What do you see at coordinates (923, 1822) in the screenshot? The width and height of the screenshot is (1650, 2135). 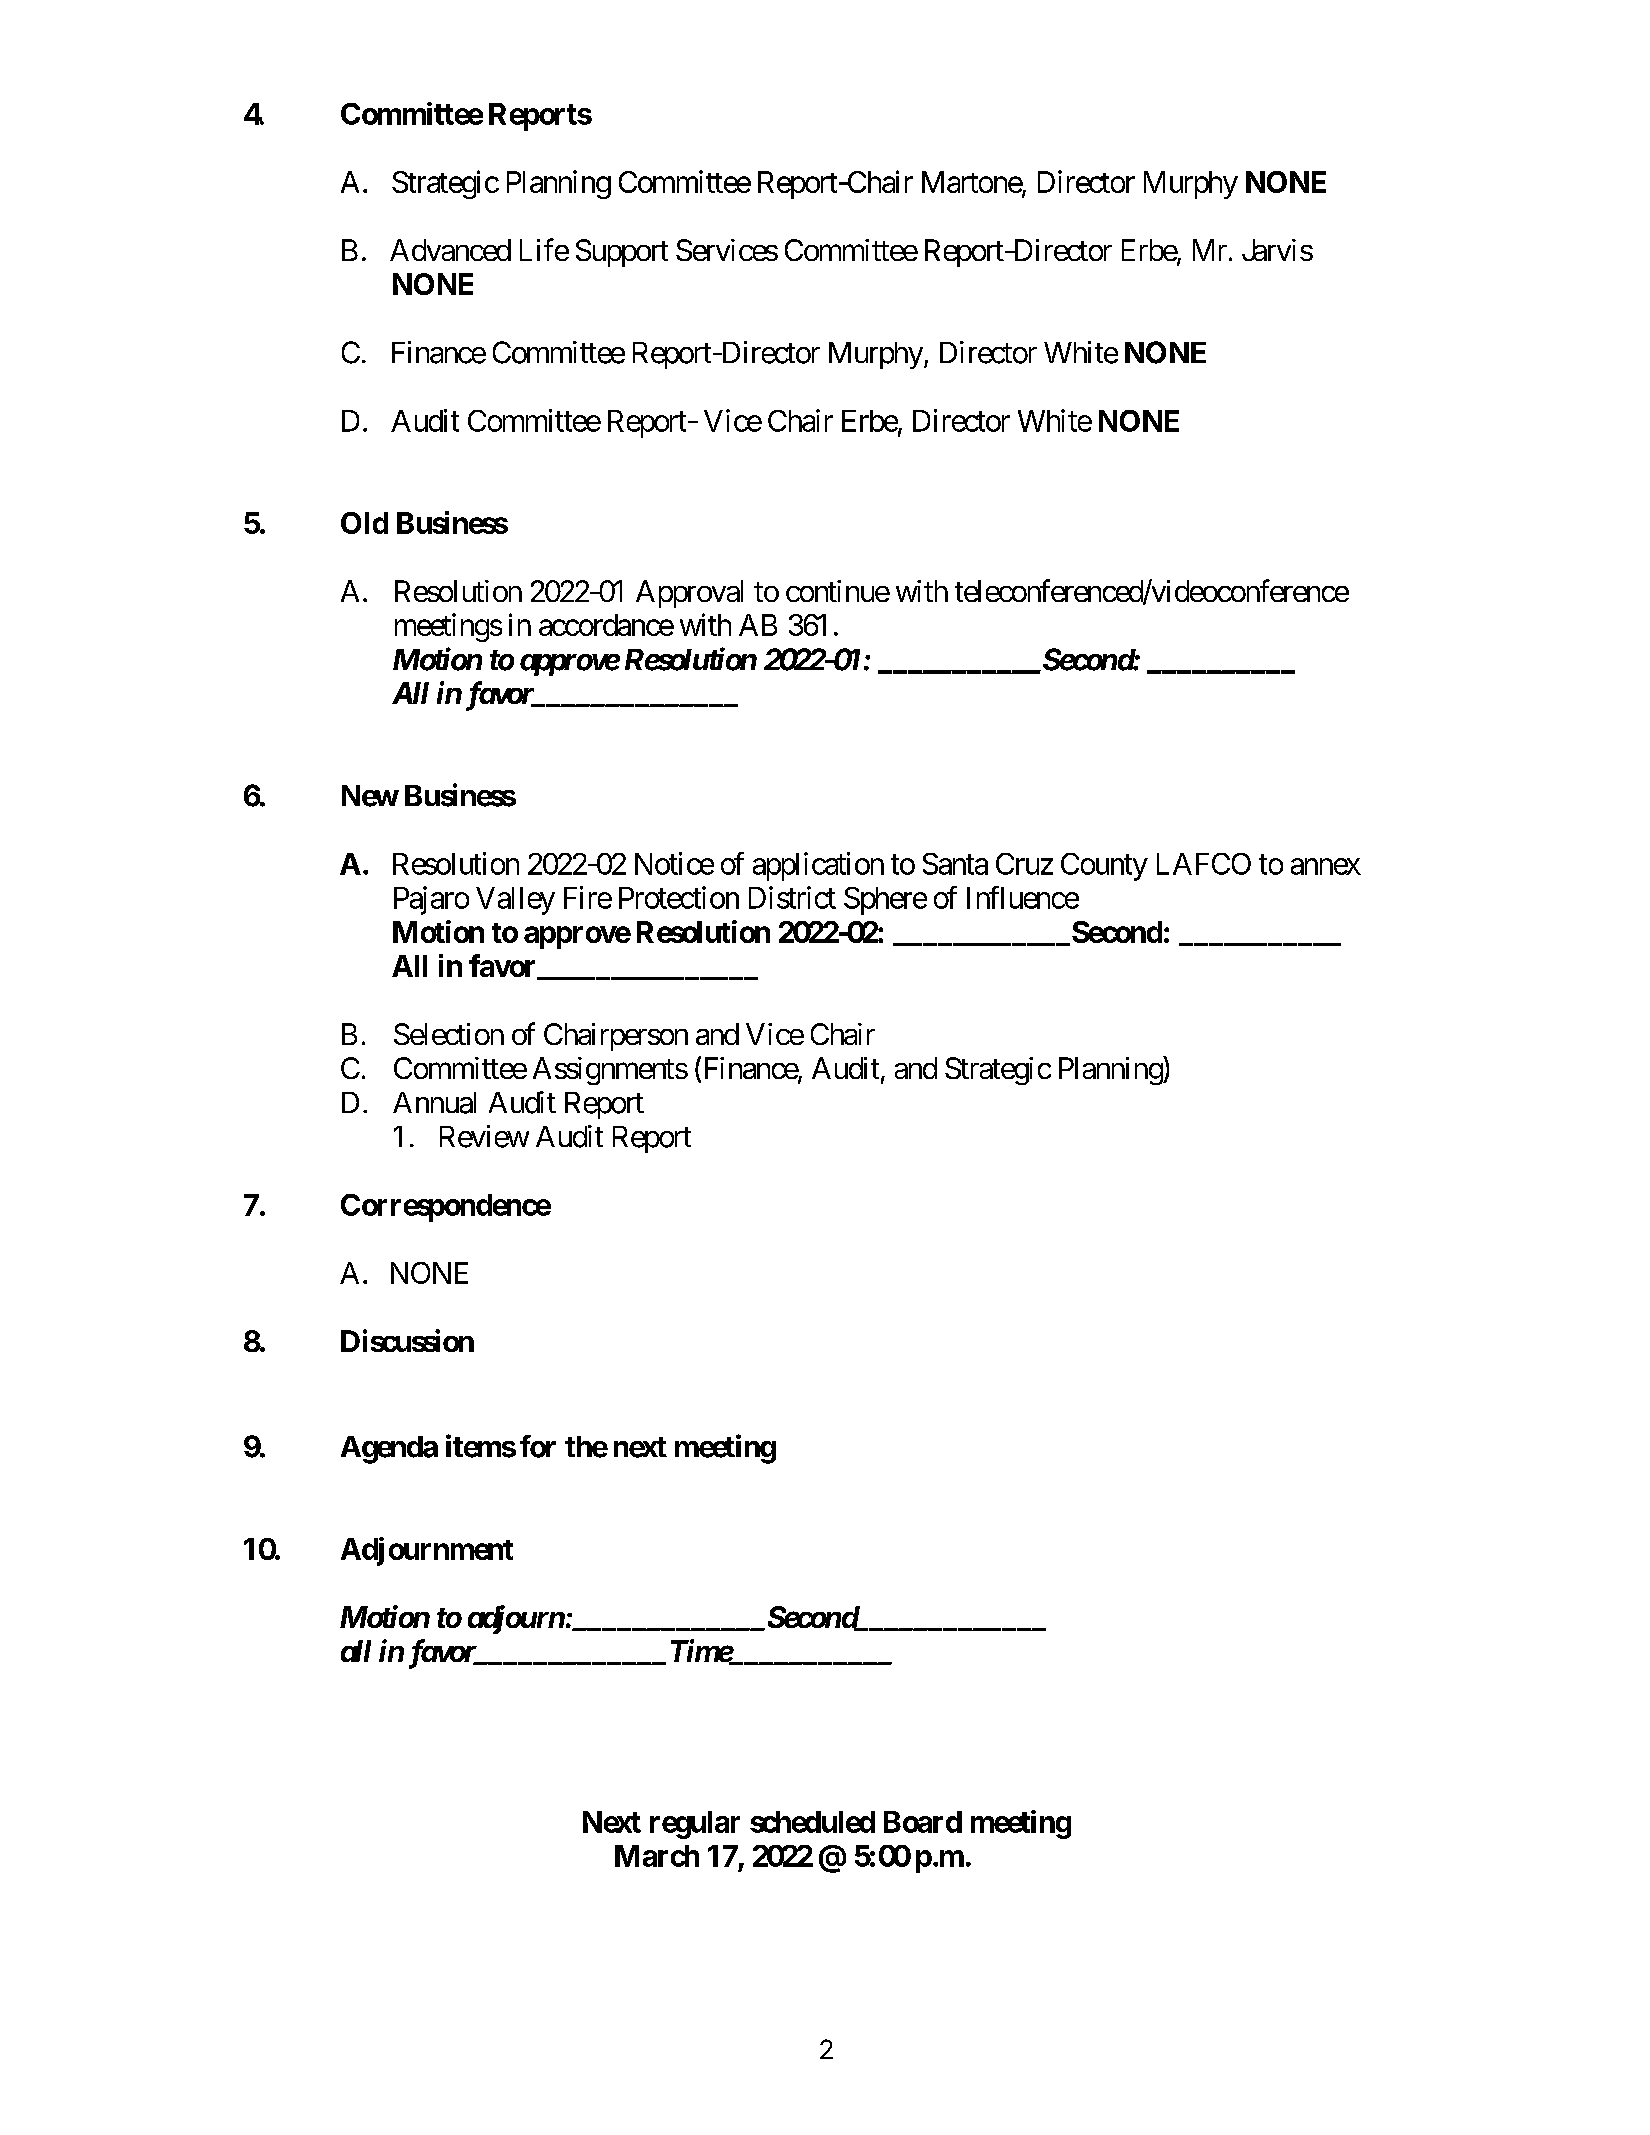 I see `Board` at bounding box center [923, 1822].
